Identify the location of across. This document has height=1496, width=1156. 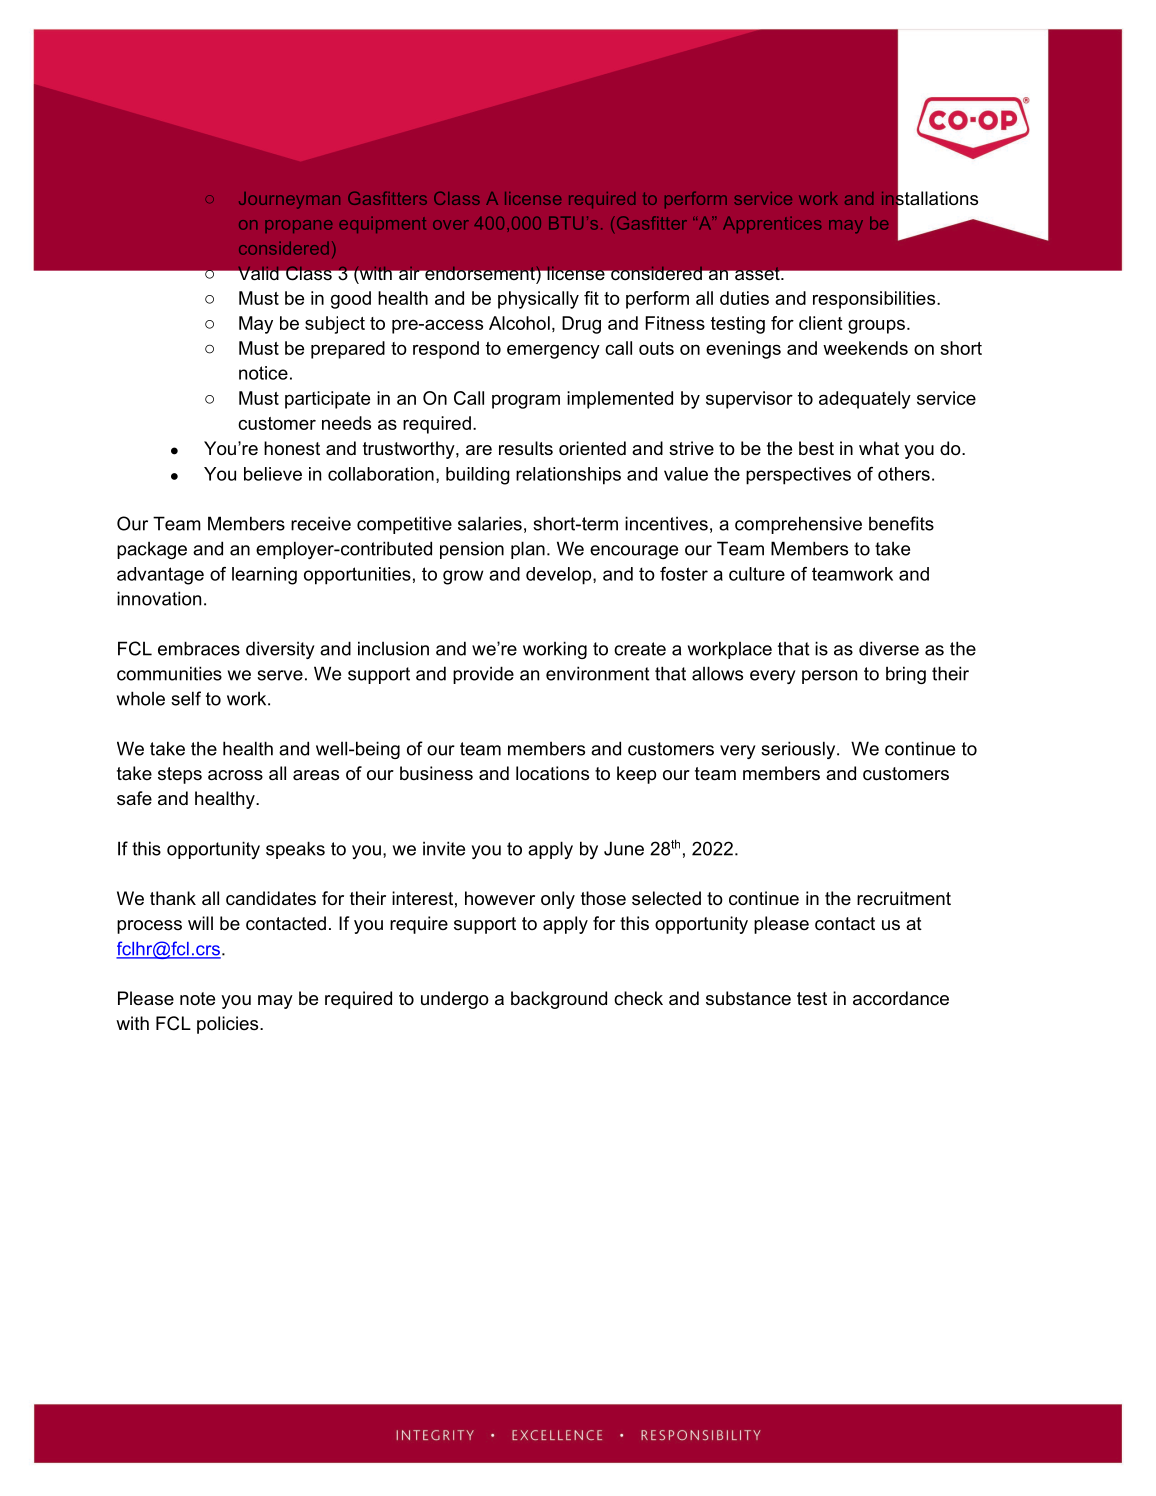
(235, 775).
